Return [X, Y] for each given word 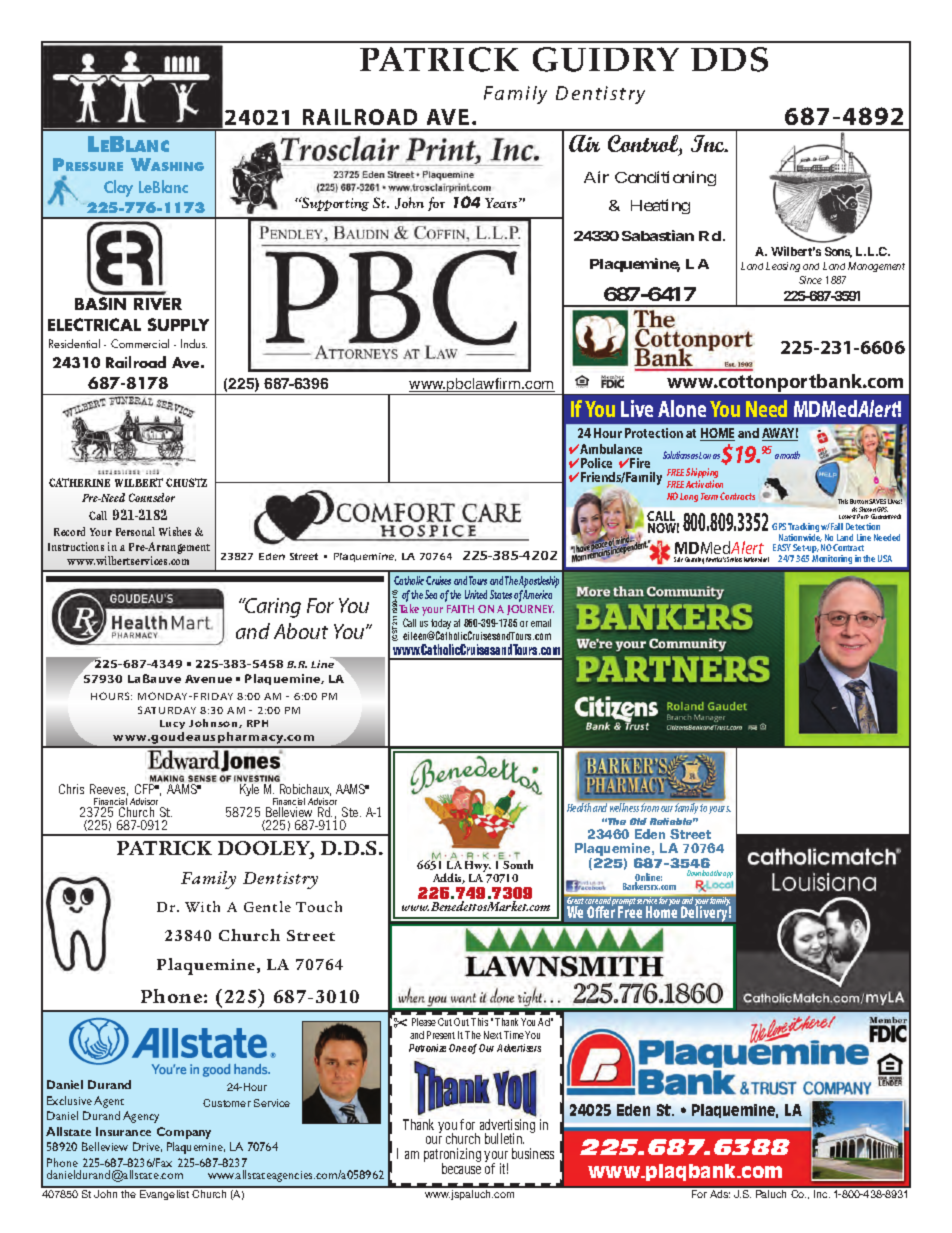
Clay [118, 188]
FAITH [460, 609]
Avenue [208, 679]
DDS [729, 59]
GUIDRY [606, 59]
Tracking [803, 529]
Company [184, 1133]
